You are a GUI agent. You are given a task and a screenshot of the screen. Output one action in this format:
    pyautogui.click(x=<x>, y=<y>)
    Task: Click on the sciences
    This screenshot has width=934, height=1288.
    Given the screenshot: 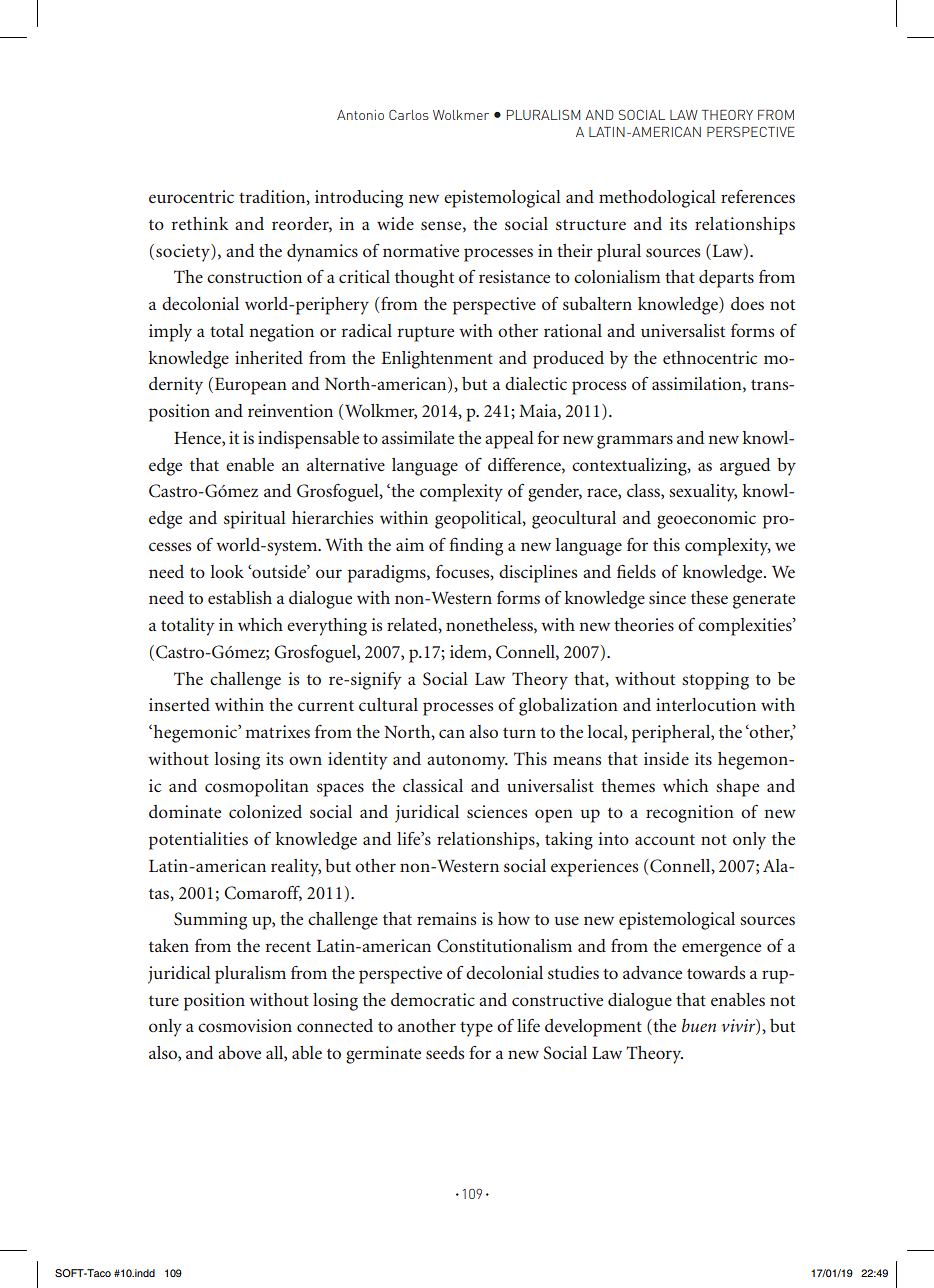 What is the action you would take?
    pyautogui.click(x=497, y=811)
